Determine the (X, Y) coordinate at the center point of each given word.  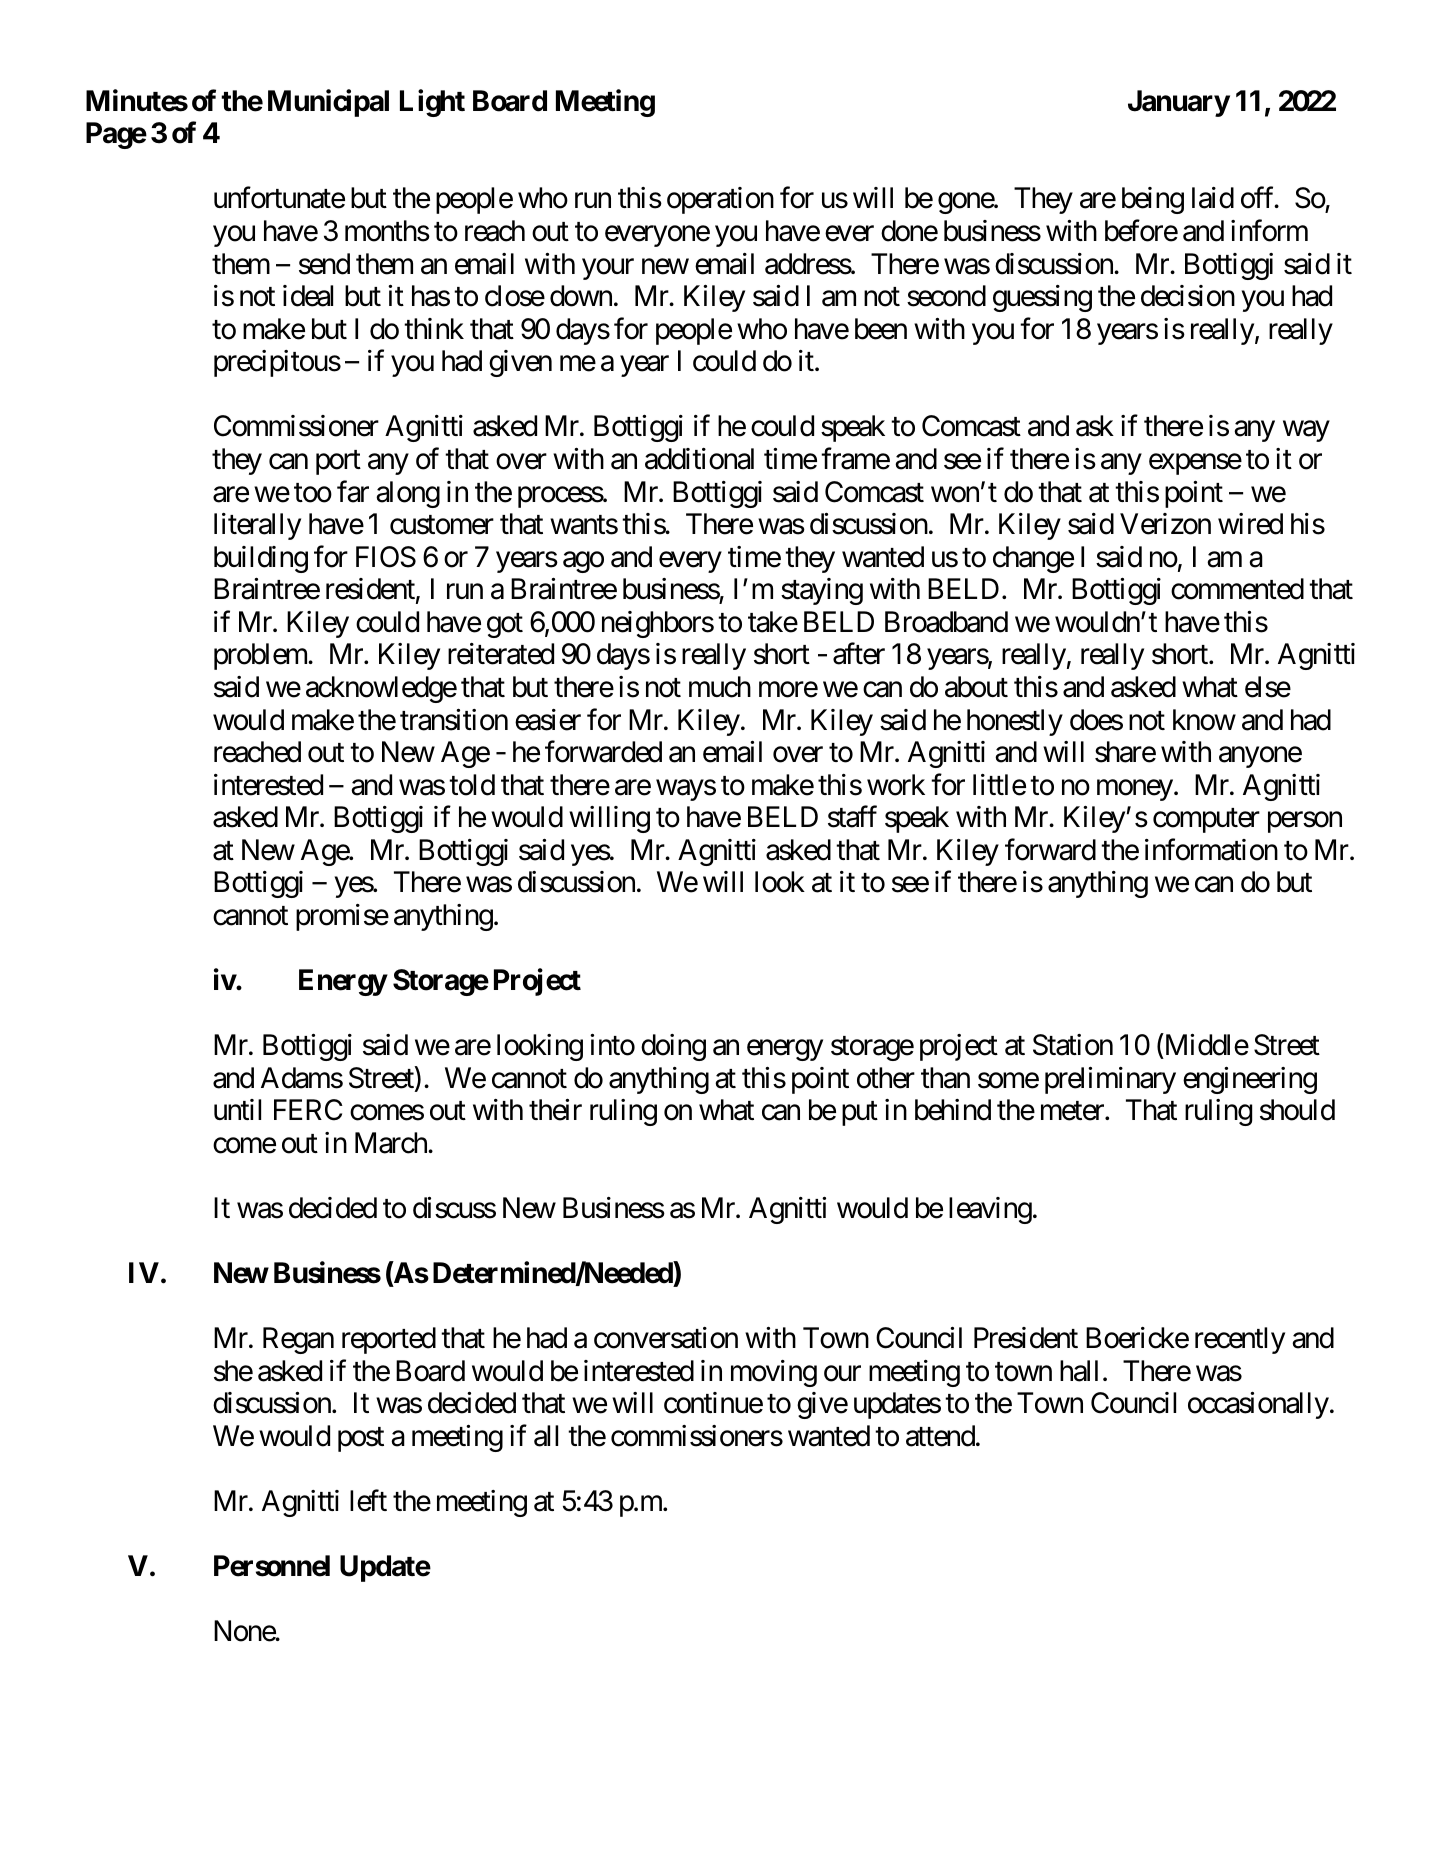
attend (940, 1436)
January (1179, 103)
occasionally (1258, 1405)
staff (852, 817)
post (361, 1440)
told (472, 785)
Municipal (328, 103)
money (1135, 790)
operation (720, 200)
